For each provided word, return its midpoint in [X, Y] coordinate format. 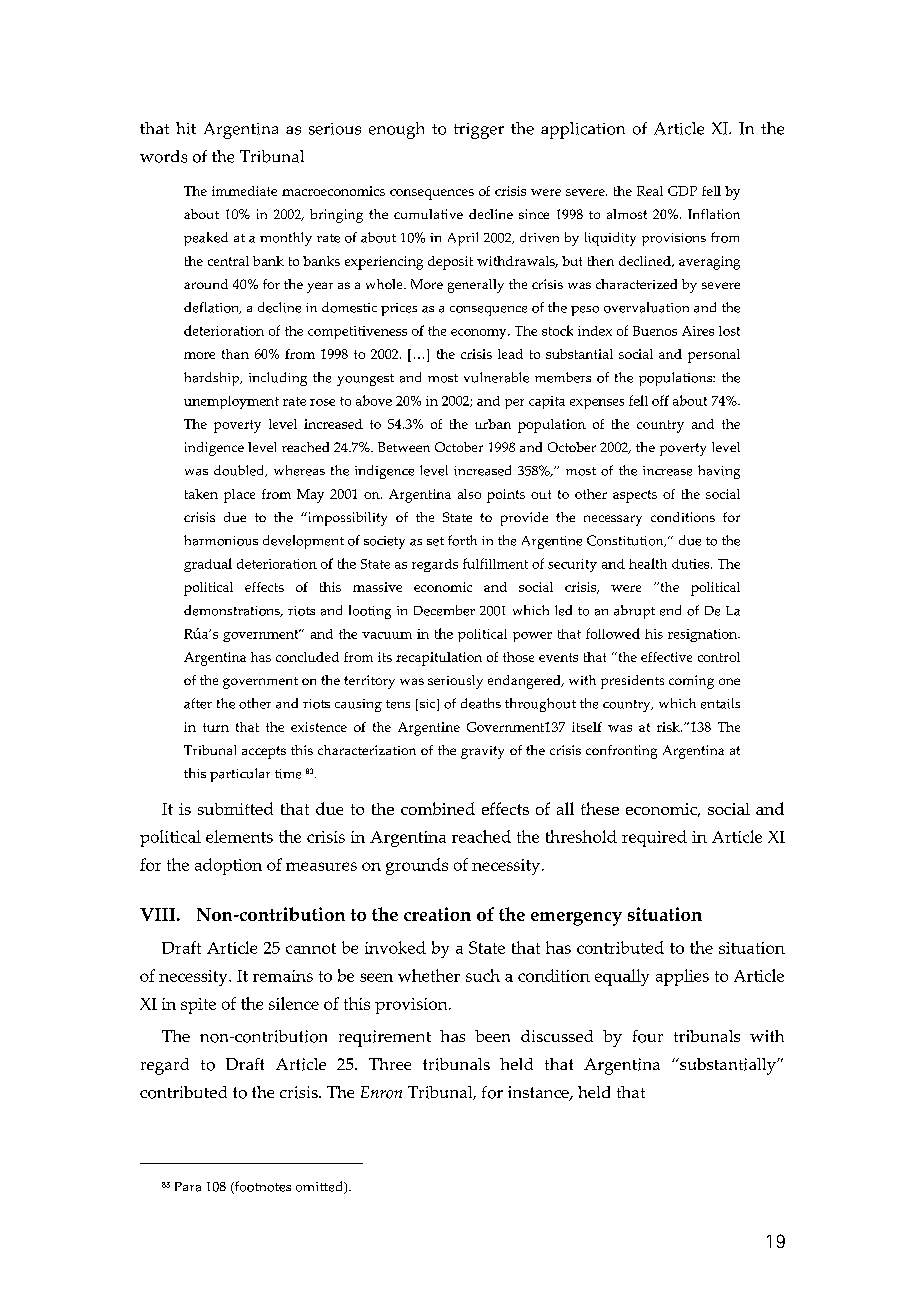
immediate [244, 191]
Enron [381, 1092]
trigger [479, 131]
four [648, 1036]
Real [650, 191]
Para [188, 1187]
